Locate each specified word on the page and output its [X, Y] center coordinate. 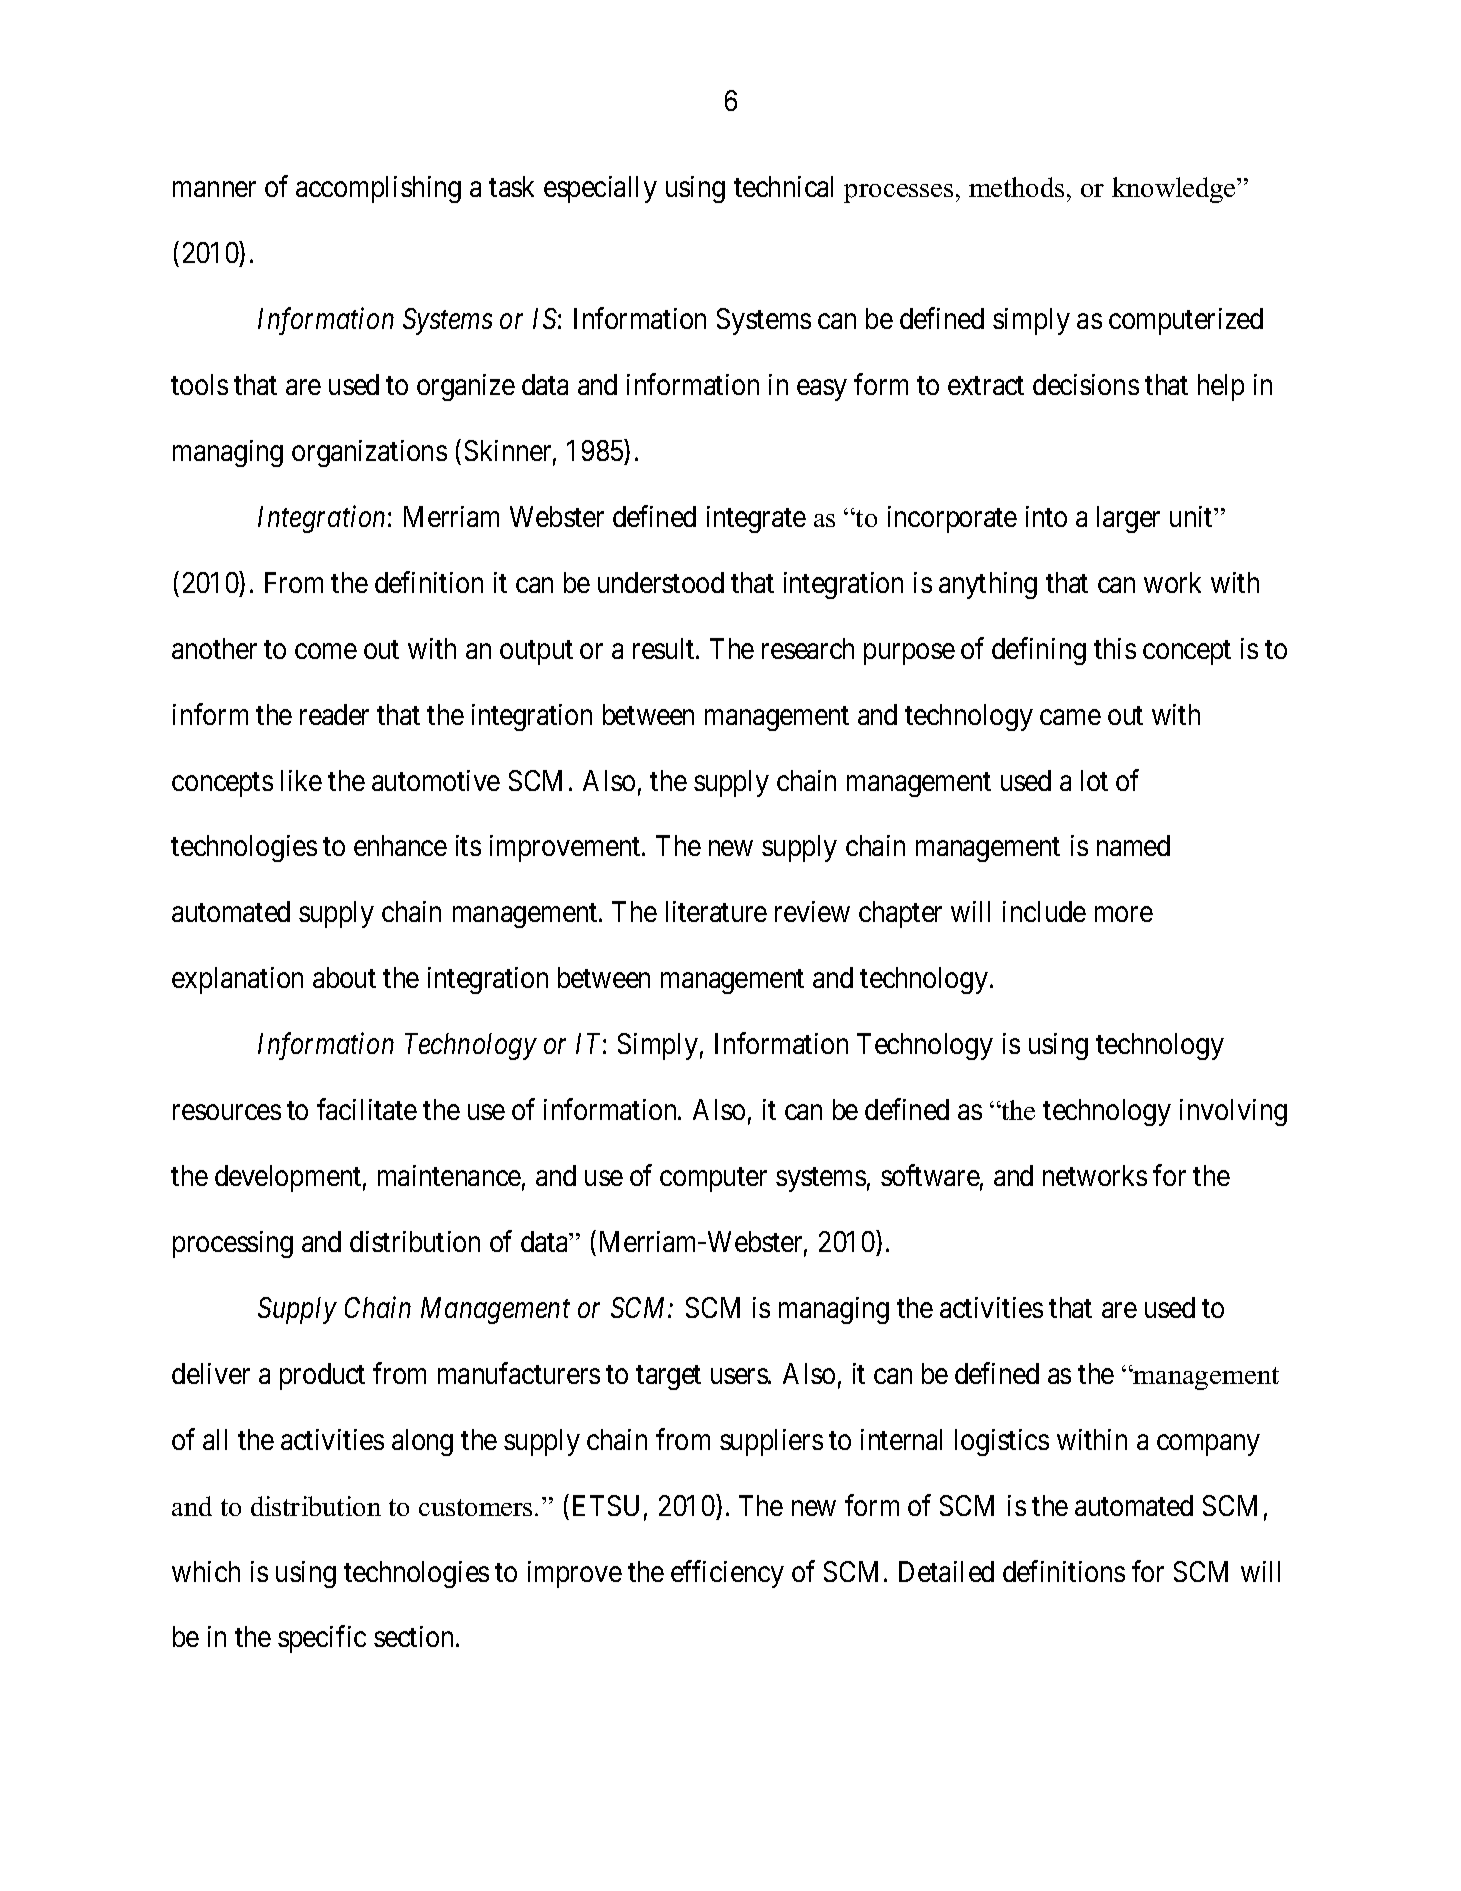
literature [716, 911]
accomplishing [378, 189]
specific [322, 1639]
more [1124, 914]
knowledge [1175, 190]
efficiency [727, 1574]
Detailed [946, 1571]
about [344, 977]
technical [783, 186]
